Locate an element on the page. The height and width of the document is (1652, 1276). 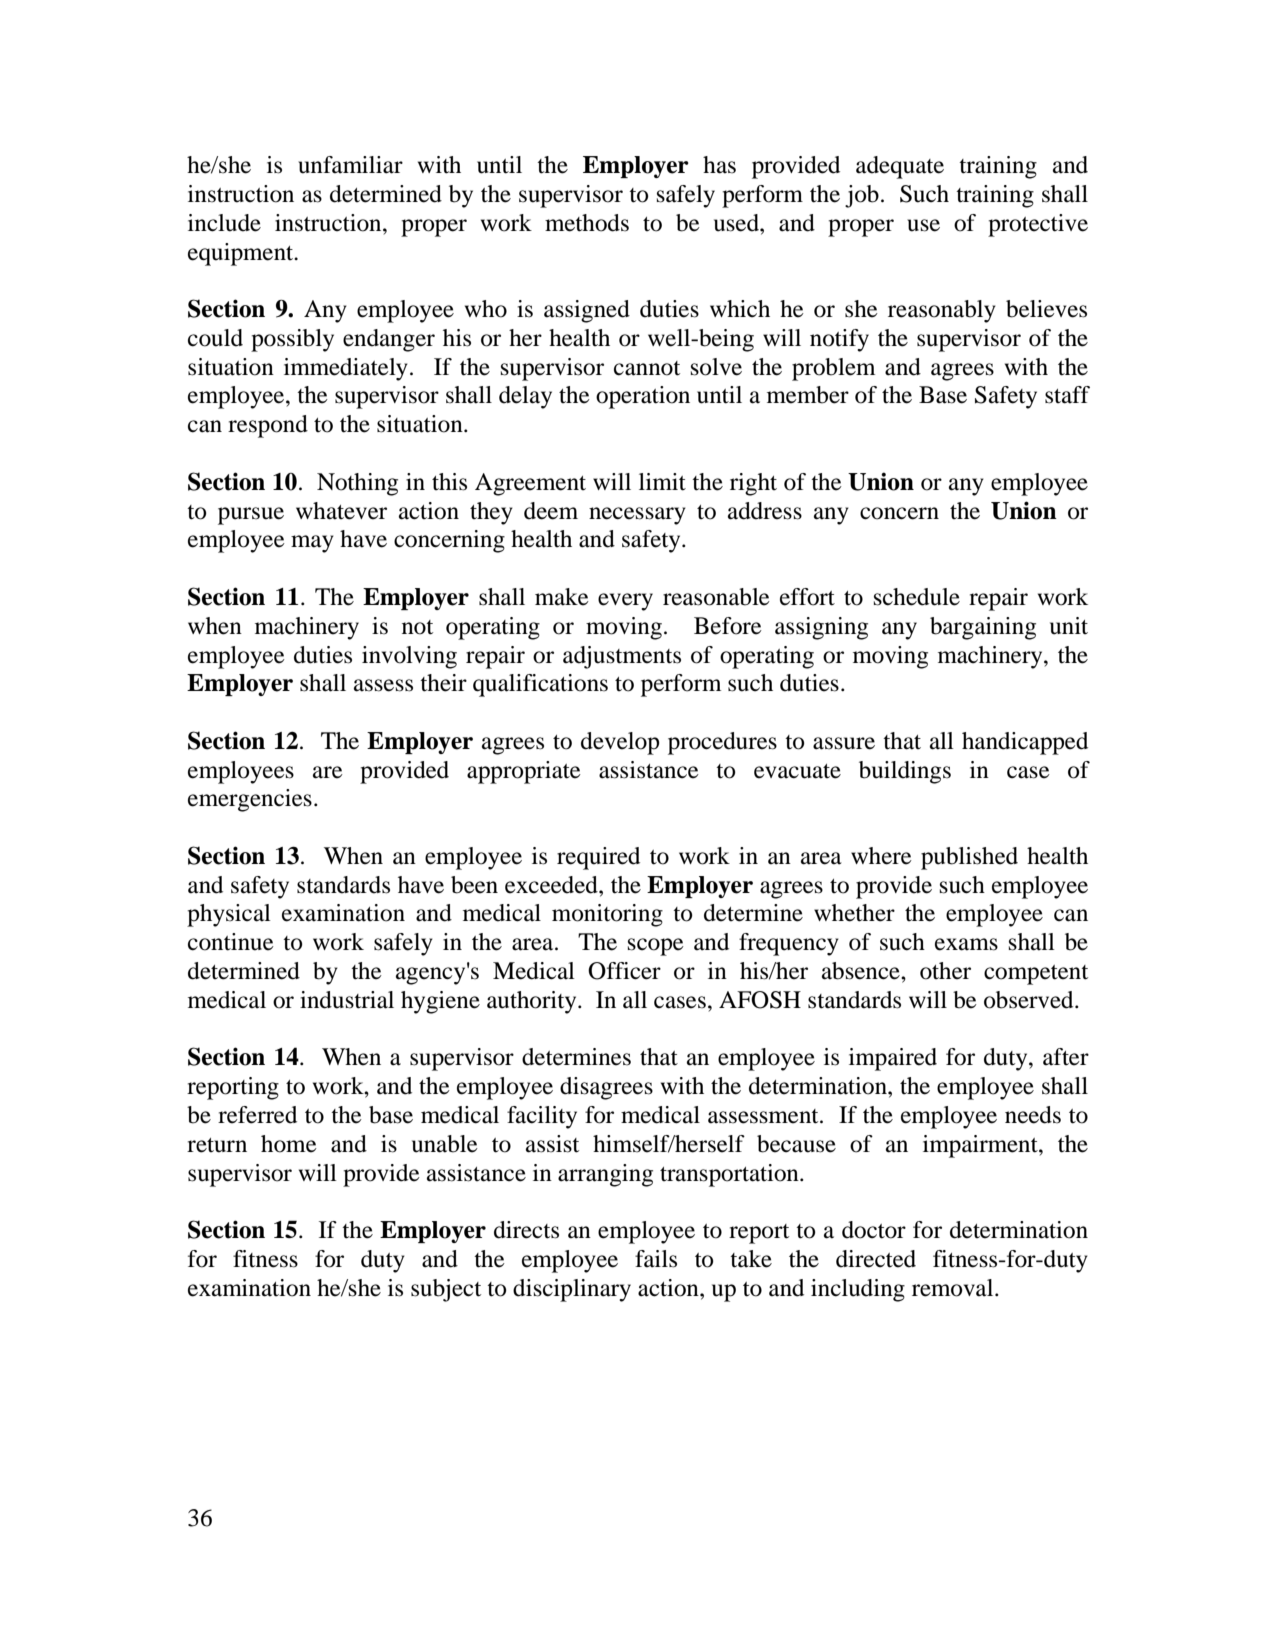
removal is located at coordinates (954, 1288).
